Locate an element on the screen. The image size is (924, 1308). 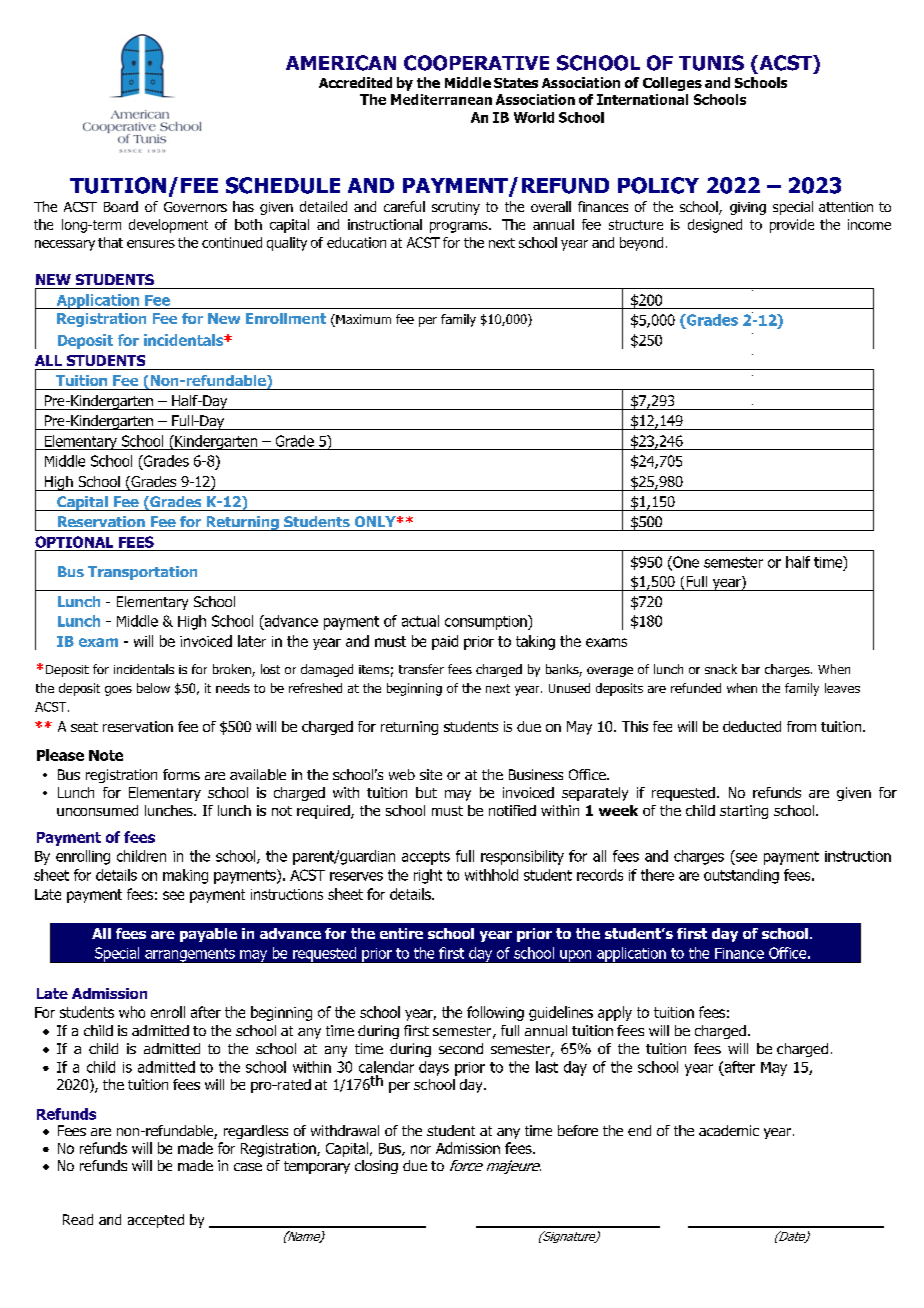
outstanding is located at coordinates (741, 876).
